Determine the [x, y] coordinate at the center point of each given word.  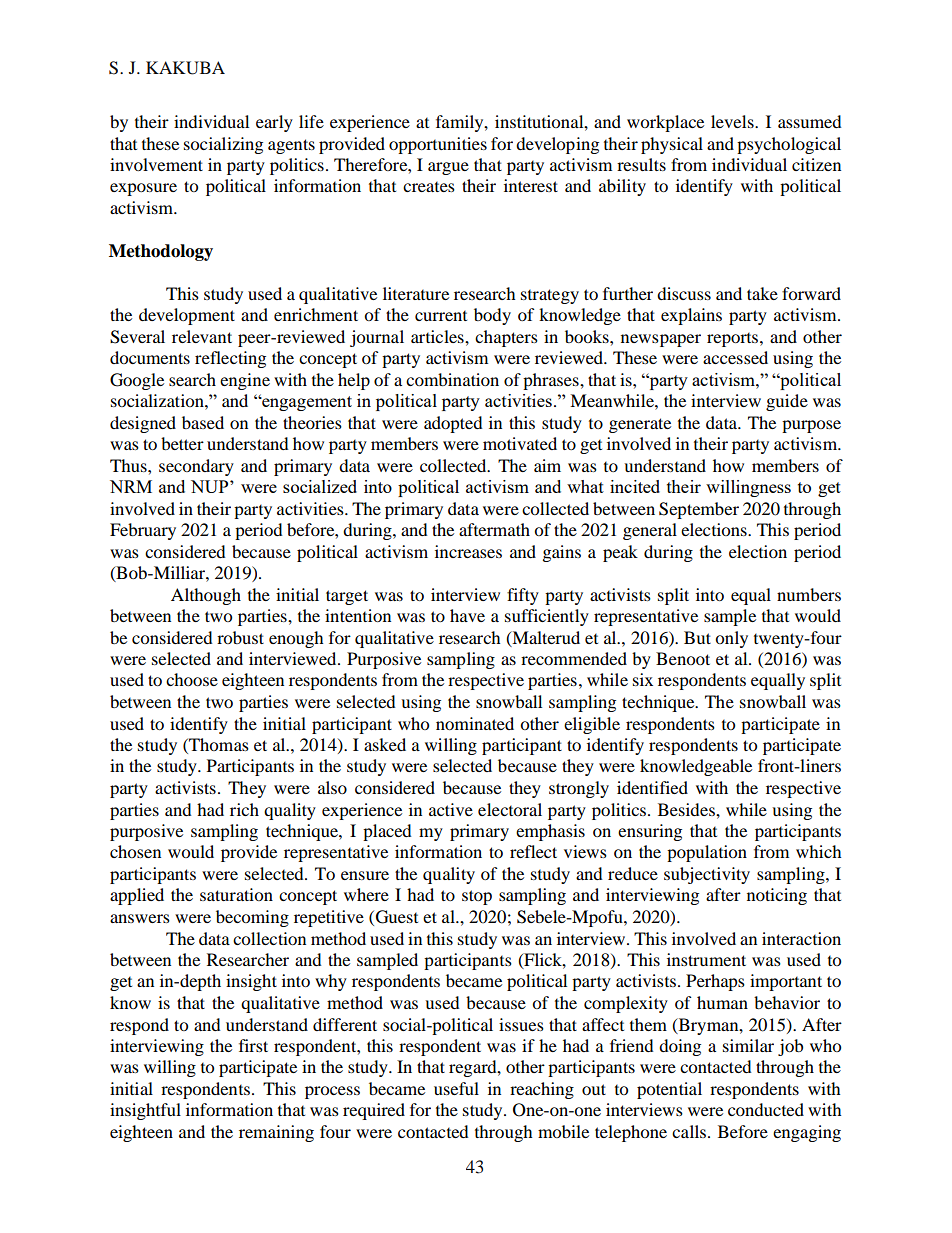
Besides [687, 809]
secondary [196, 467]
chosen [135, 851]
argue [448, 168]
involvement [156, 164]
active [451, 809]
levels [733, 121]
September [699, 510]
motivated [520, 443]
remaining [276, 1133]
